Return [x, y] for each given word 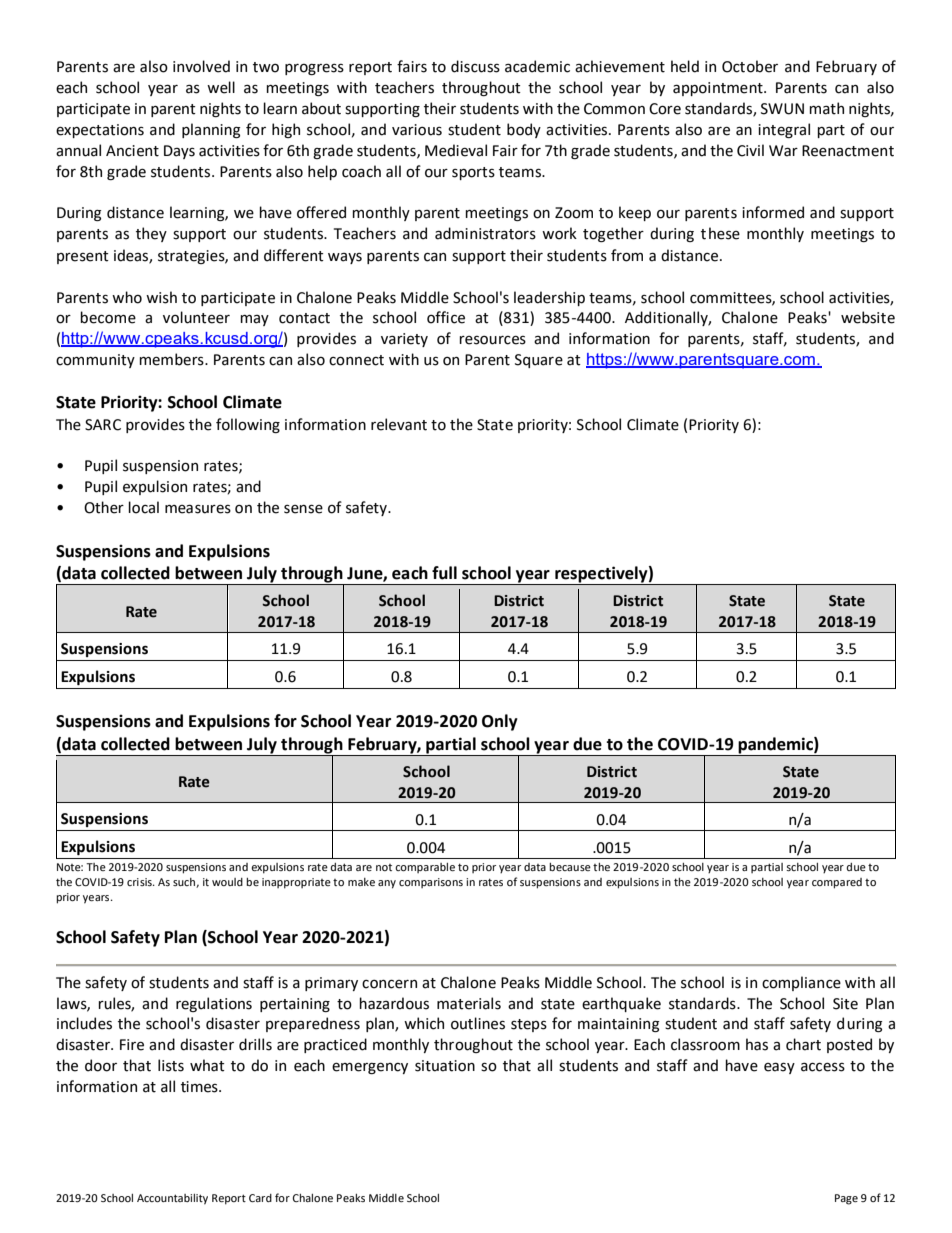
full [444, 573]
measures [198, 509]
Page [846, 1199]
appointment [719, 89]
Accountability [172, 1199]
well [221, 87]
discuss [475, 66]
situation [445, 1066]
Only [500, 722]
